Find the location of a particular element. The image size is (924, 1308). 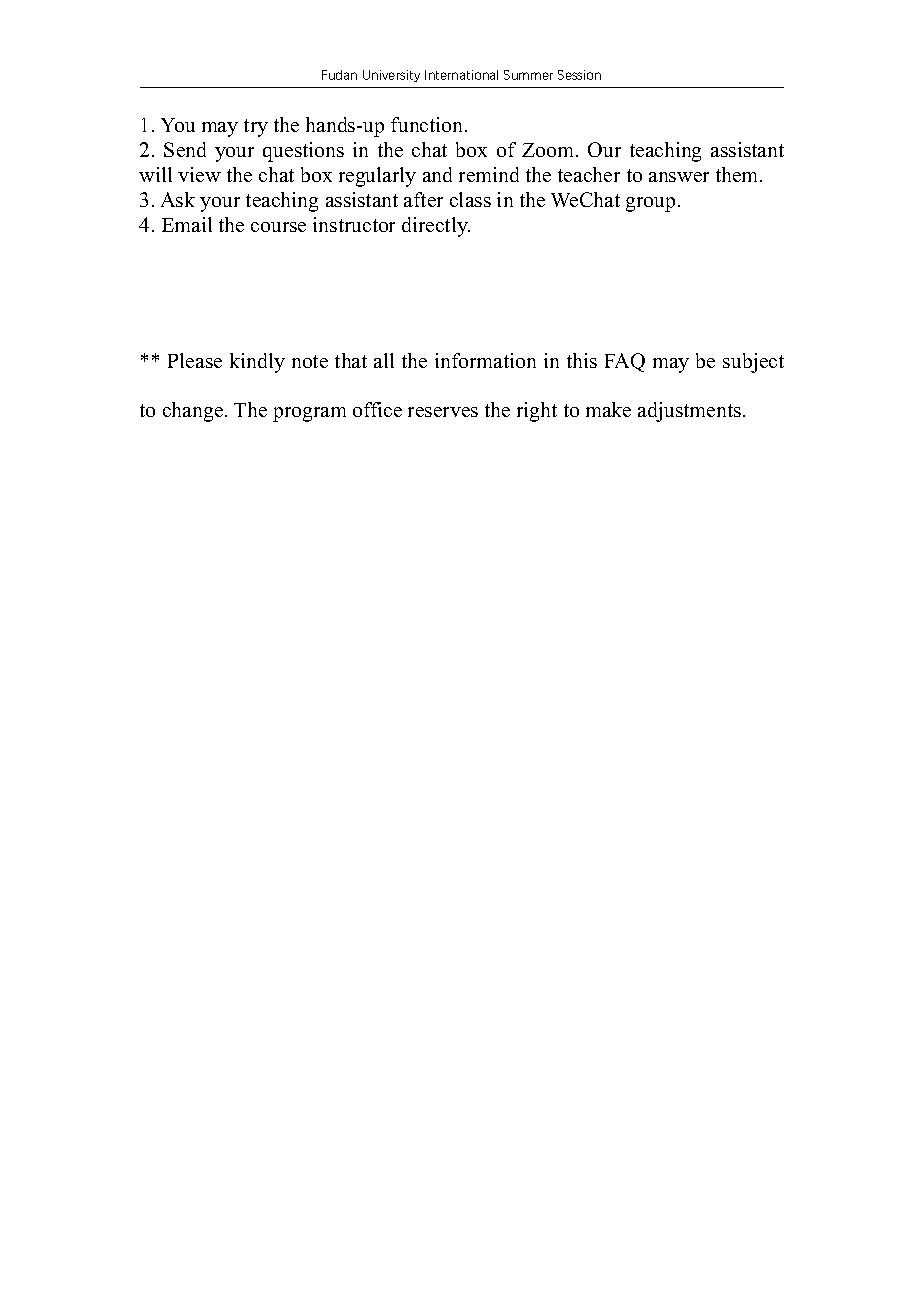

try is located at coordinates (256, 128).
